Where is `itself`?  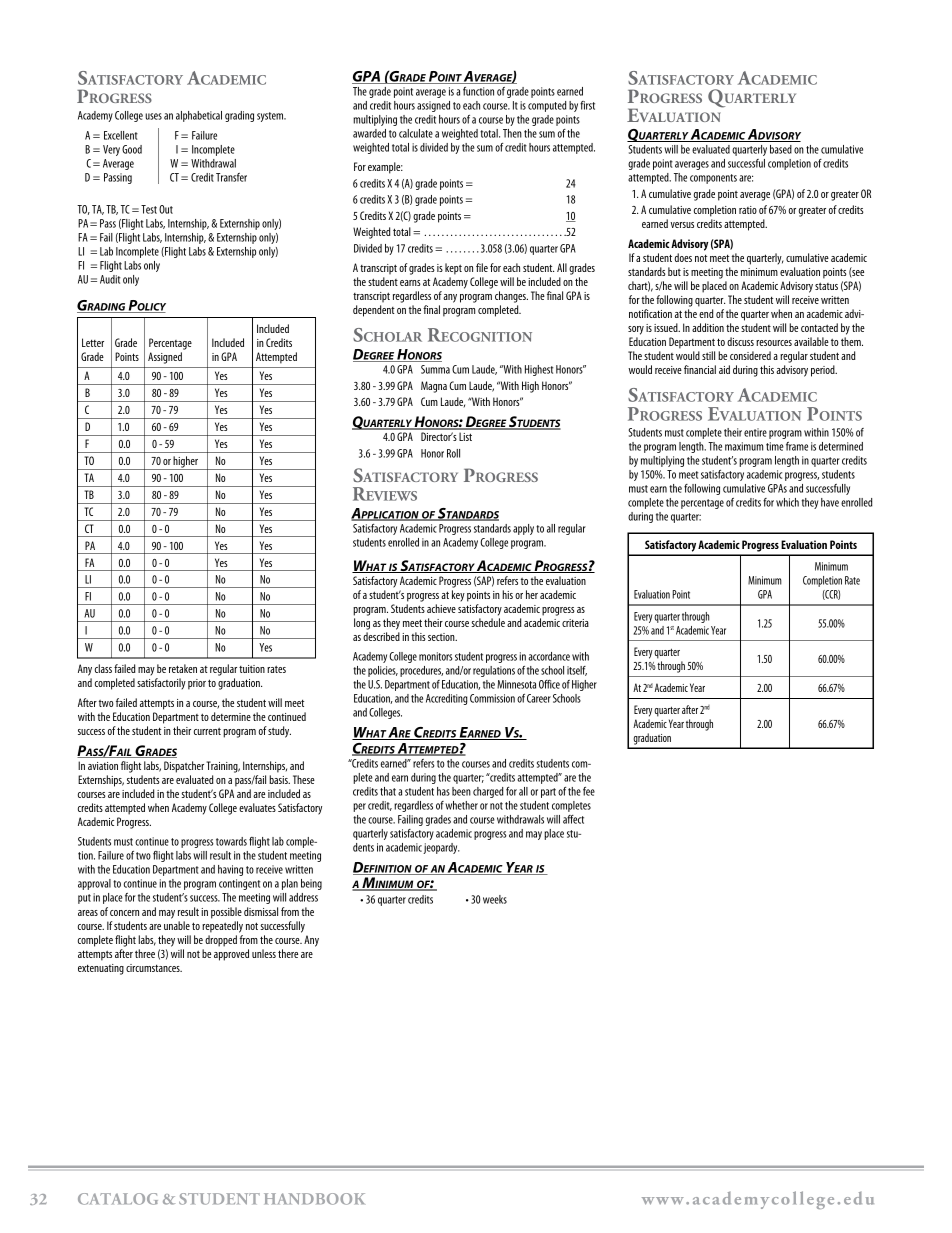 itself is located at coordinates (577, 671).
